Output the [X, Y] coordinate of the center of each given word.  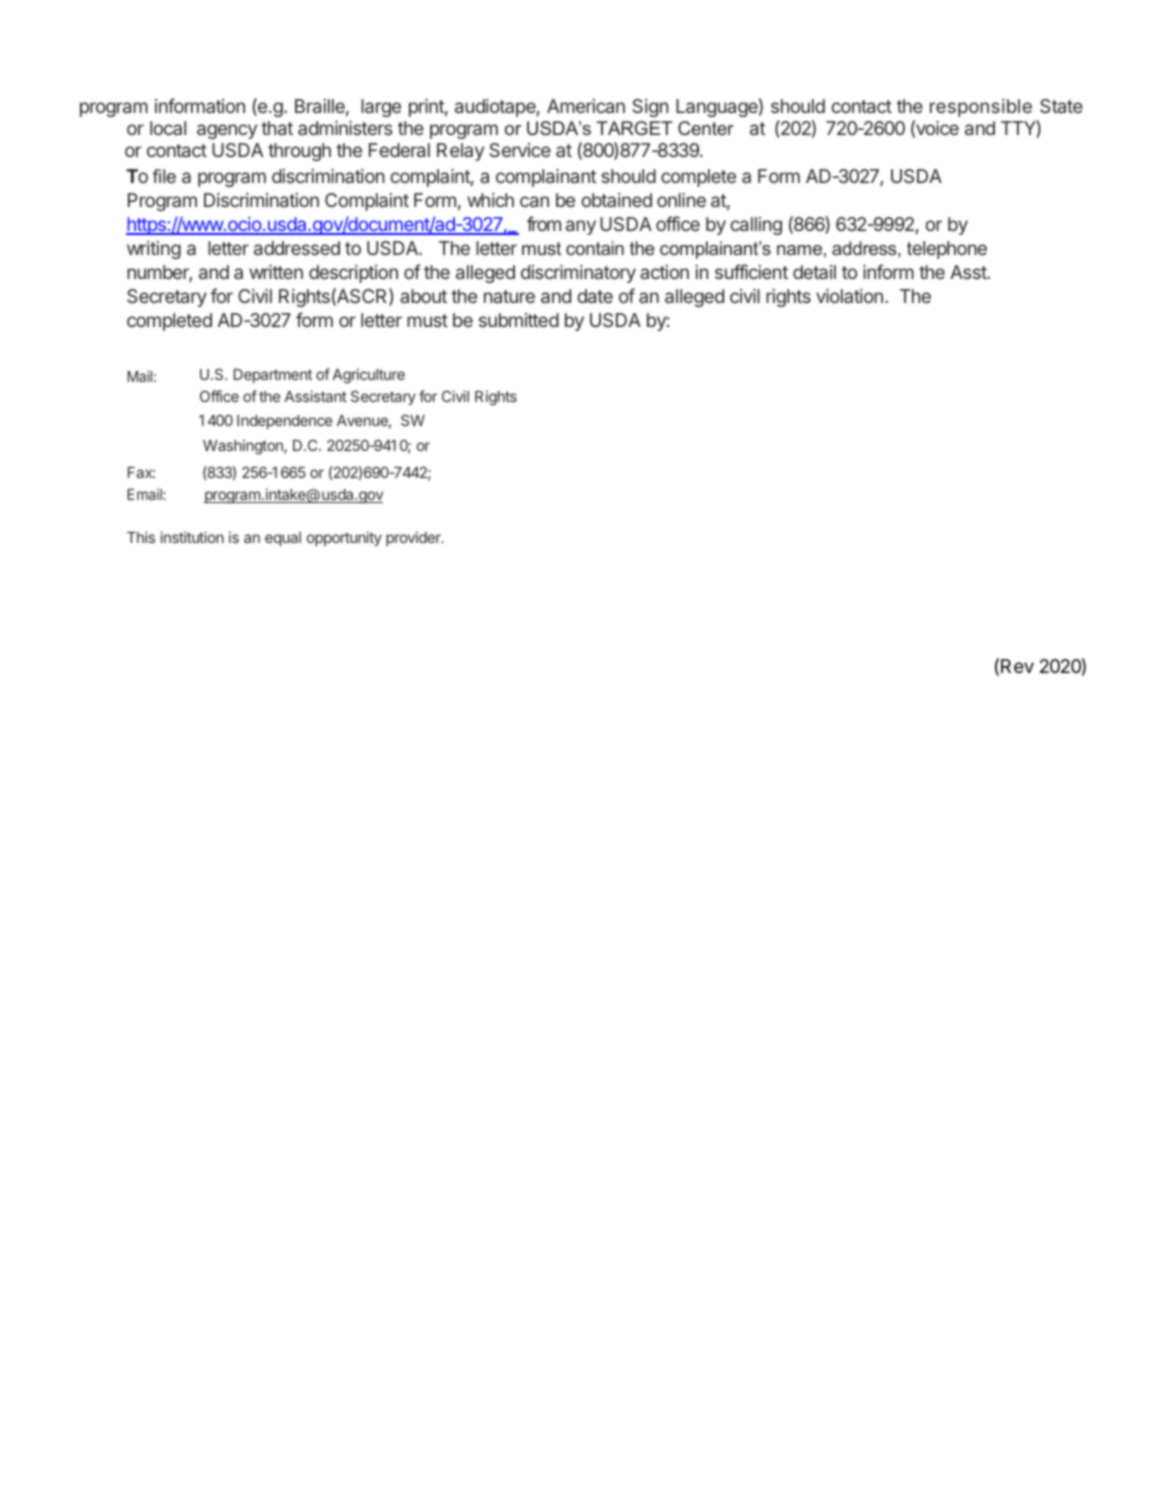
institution [192, 537]
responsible [981, 108]
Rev [1017, 666]
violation [849, 296]
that [277, 128]
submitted [519, 320]
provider [414, 538]
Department [273, 376]
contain [595, 248]
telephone [947, 250]
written [276, 272]
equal [283, 539]
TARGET [634, 128]
